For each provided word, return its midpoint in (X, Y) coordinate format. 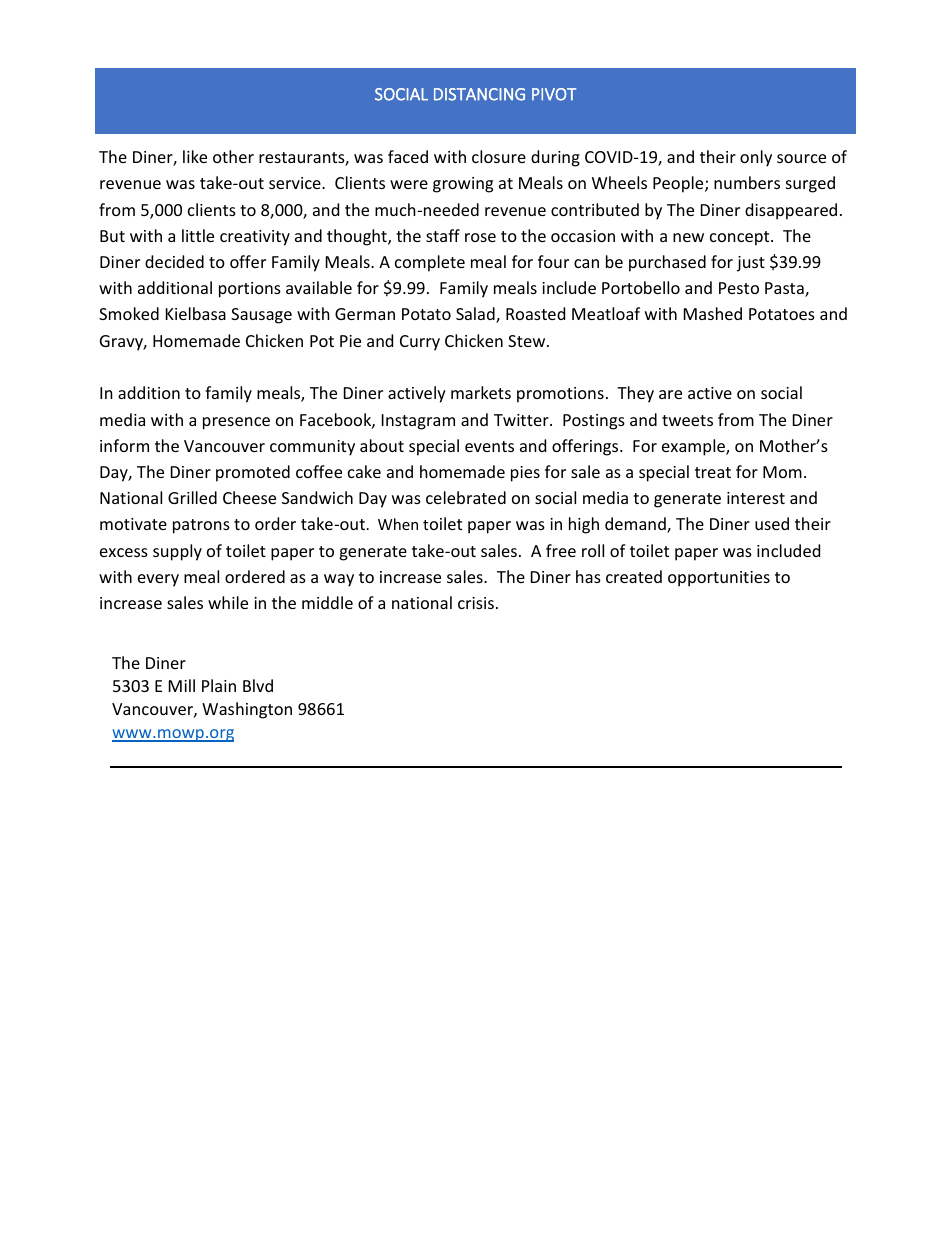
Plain (219, 685)
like (195, 156)
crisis (476, 603)
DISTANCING (479, 94)
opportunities (719, 579)
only (756, 158)
